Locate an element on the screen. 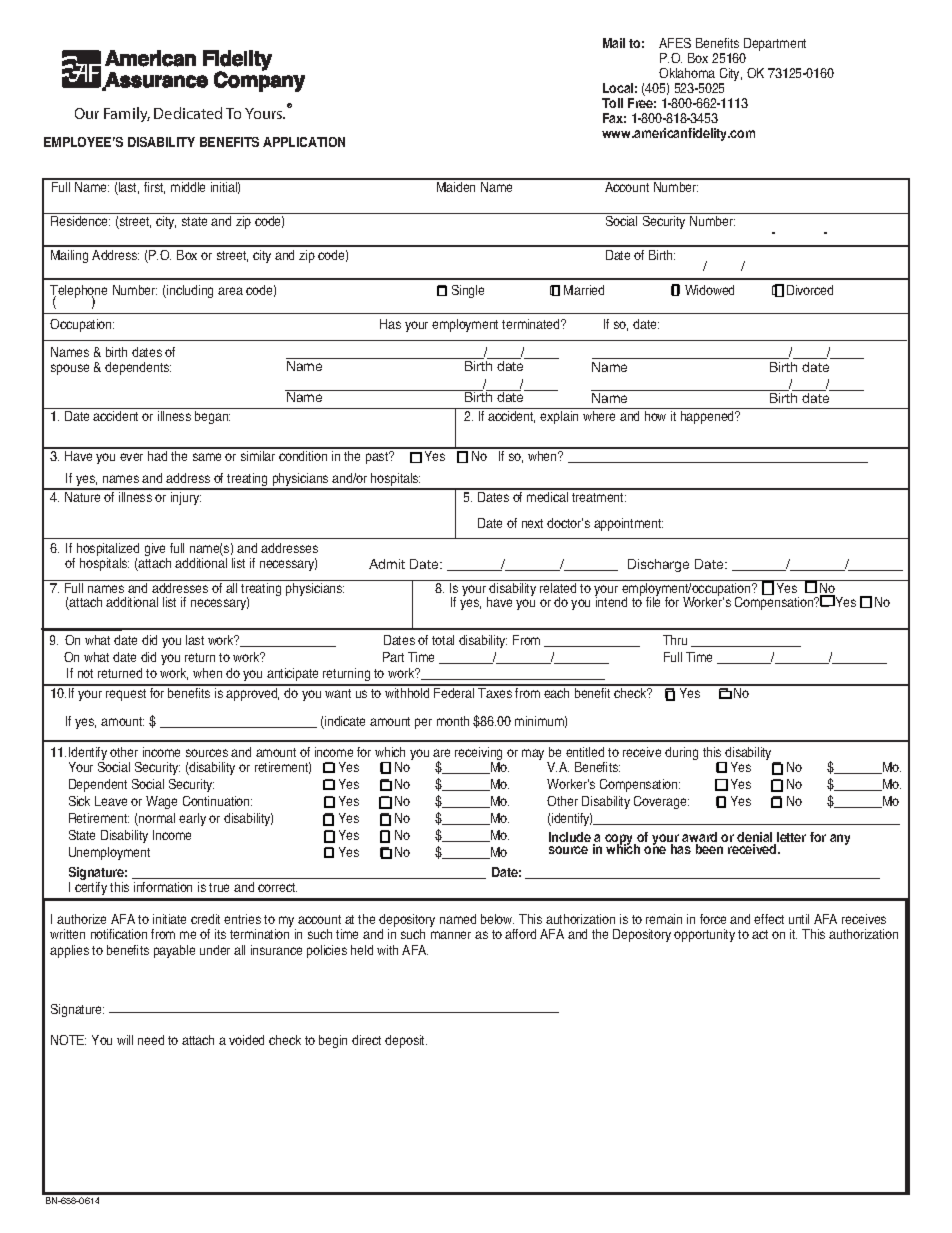 The height and width of the screenshot is (1233, 952). give is located at coordinates (156, 551).
